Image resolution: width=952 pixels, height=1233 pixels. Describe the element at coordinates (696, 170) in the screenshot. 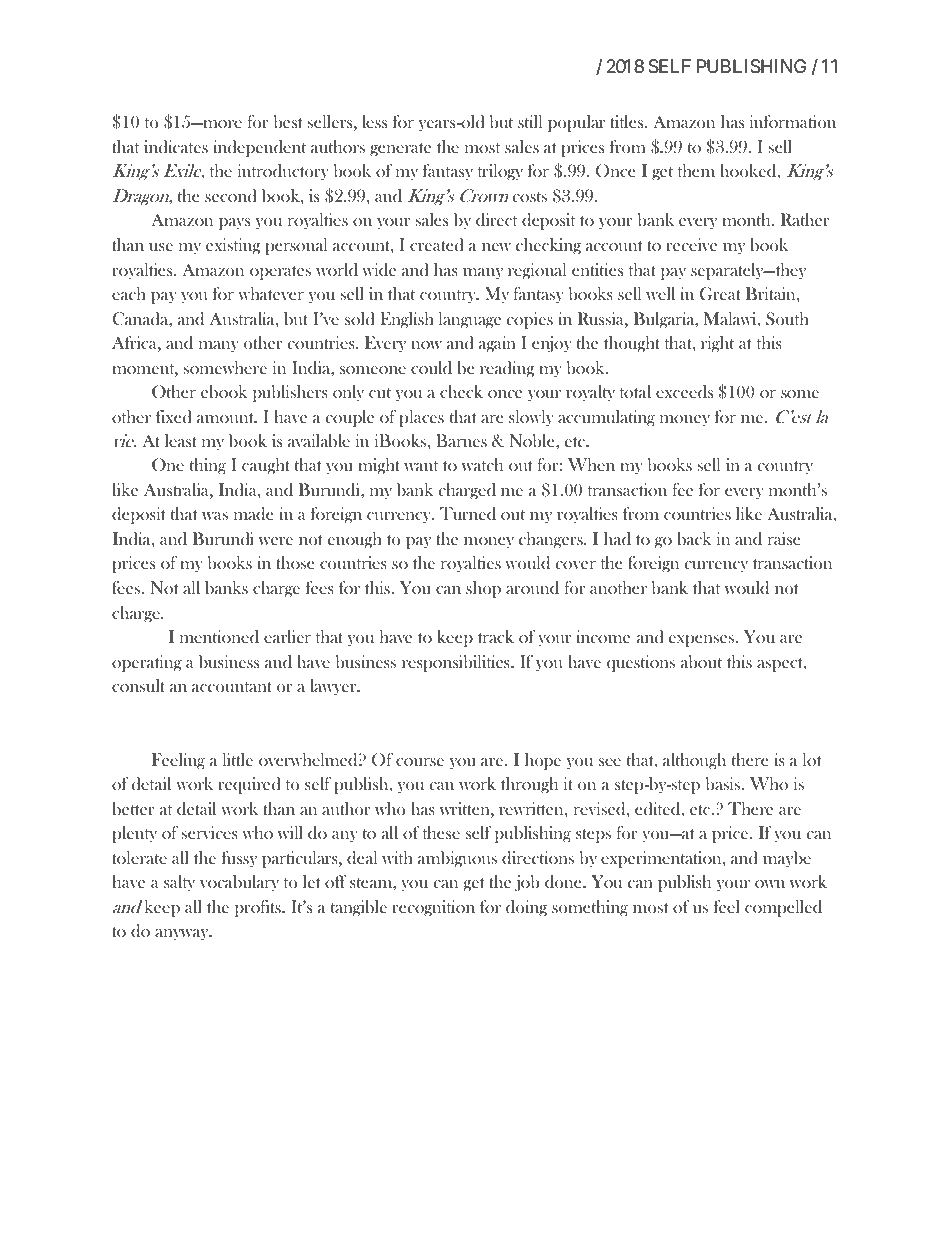

I see `them` at that location.
